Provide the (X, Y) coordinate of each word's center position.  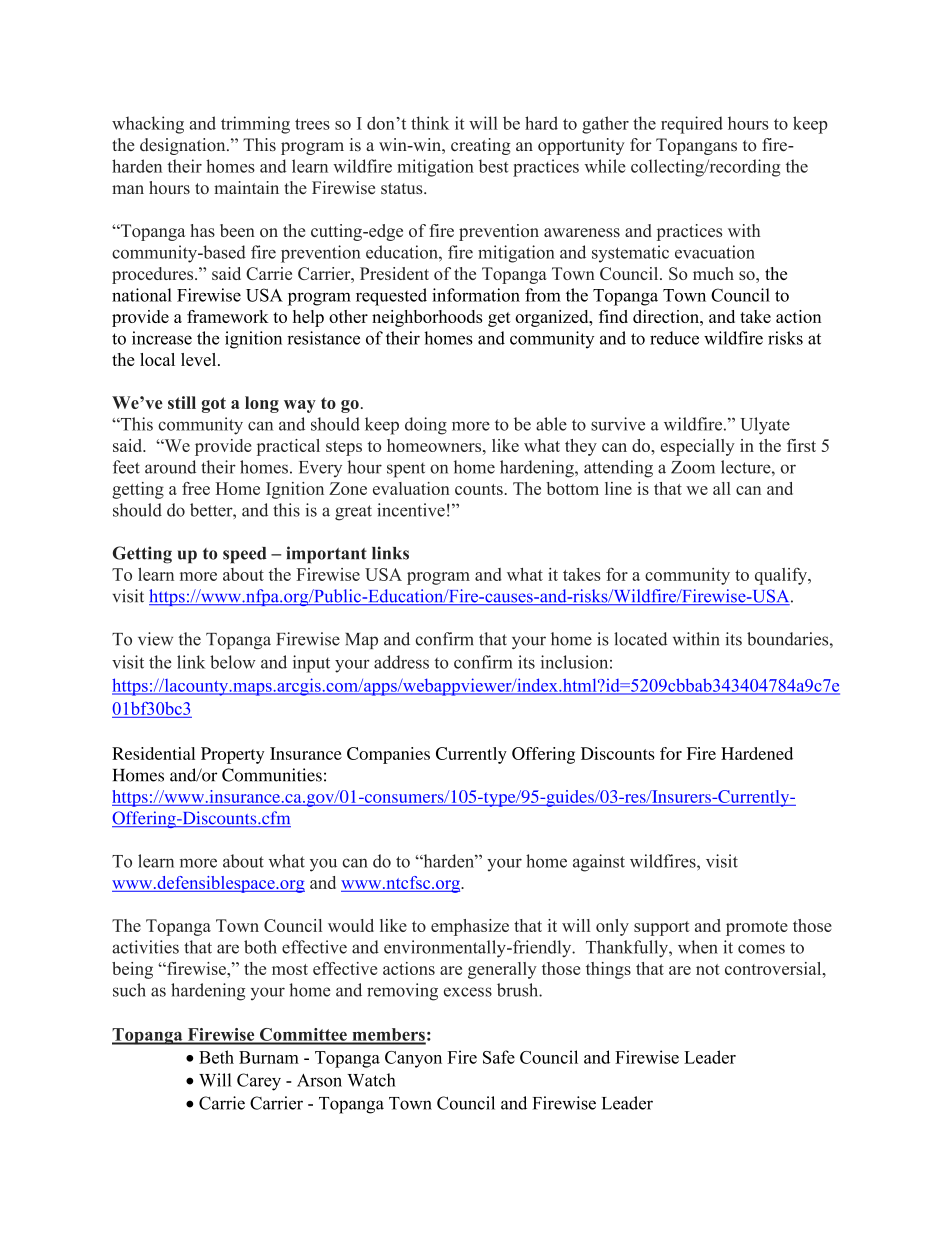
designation (184, 146)
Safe (499, 1057)
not (708, 969)
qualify (782, 576)
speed (245, 555)
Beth (216, 1057)
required (692, 125)
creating (481, 146)
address (401, 662)
